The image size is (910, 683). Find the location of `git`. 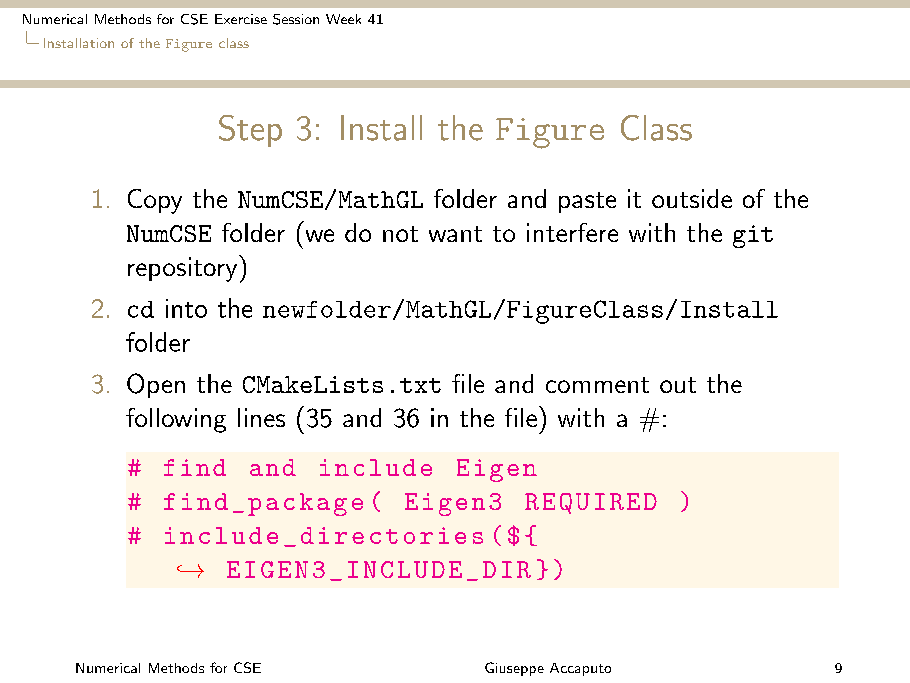

git is located at coordinates (753, 236).
